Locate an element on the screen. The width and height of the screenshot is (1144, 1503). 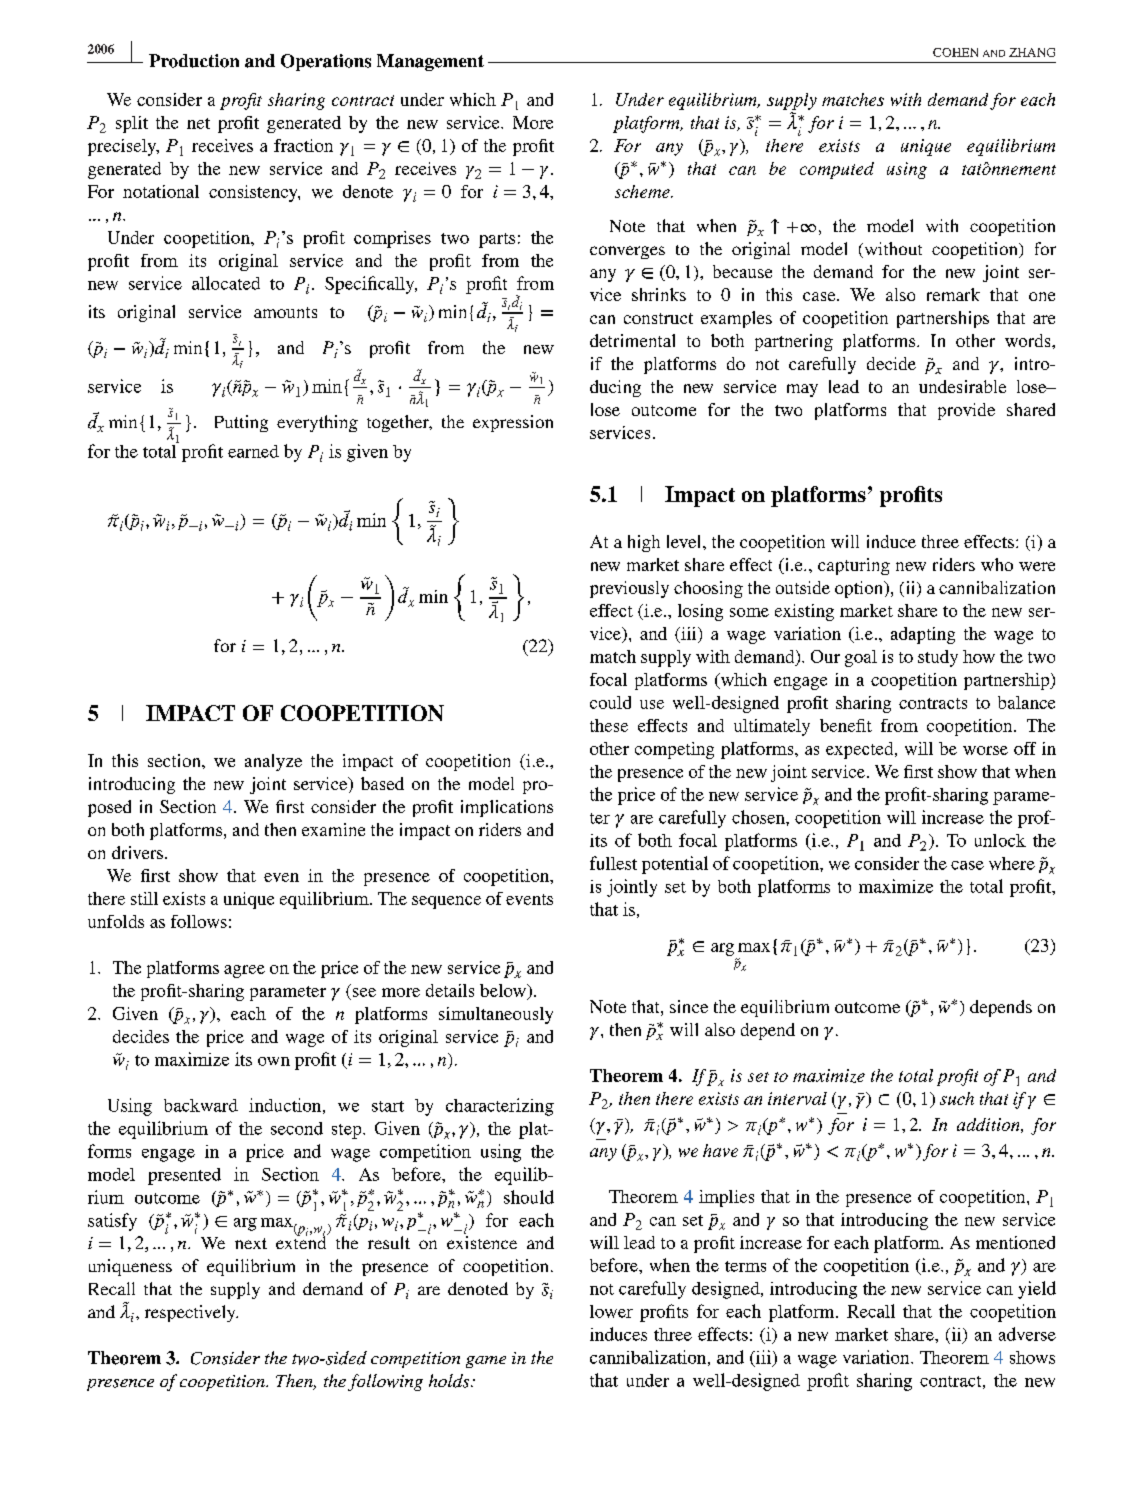
net is located at coordinates (198, 123).
